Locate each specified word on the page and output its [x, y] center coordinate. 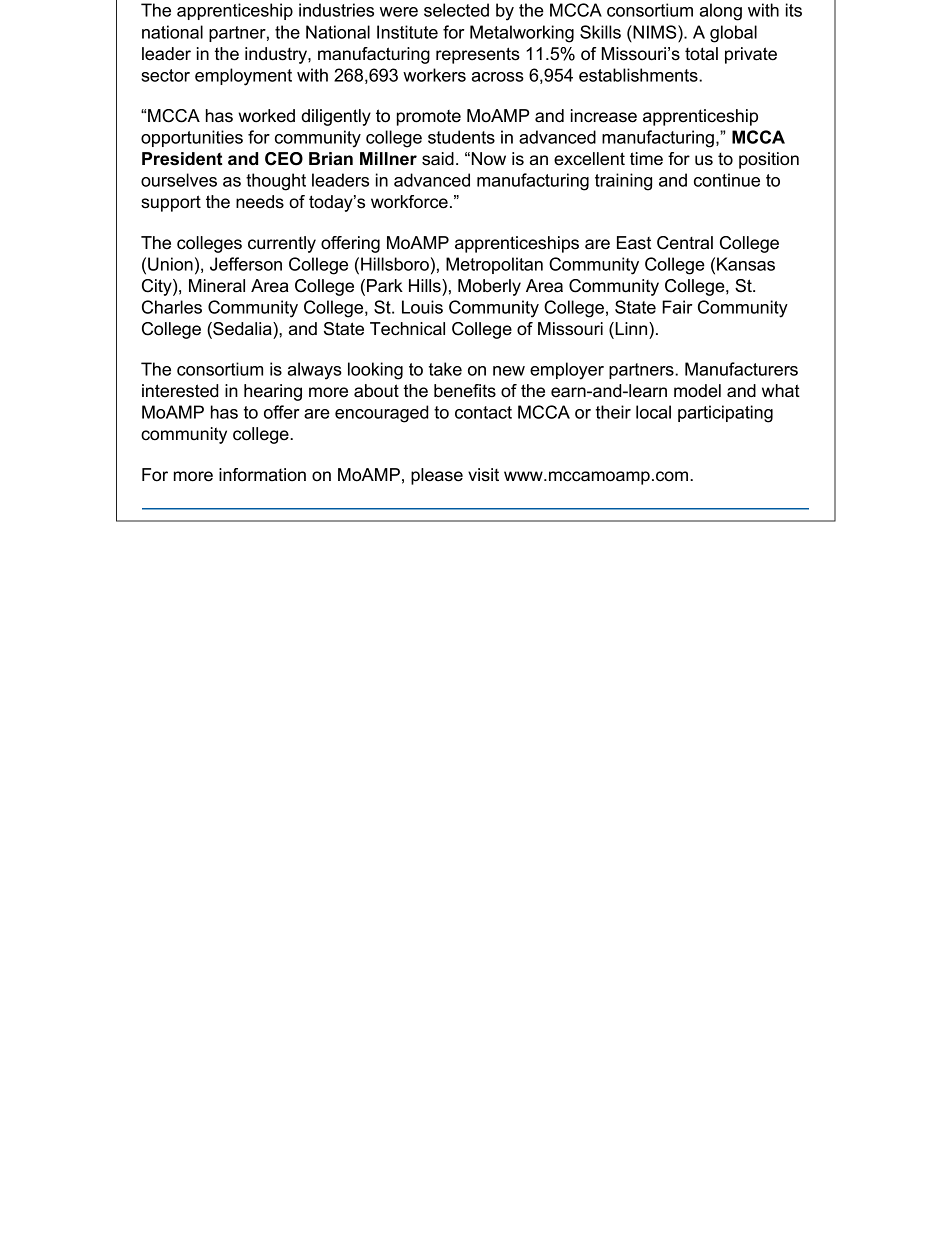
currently [282, 244]
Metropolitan [494, 265]
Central [685, 243]
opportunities [192, 138]
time [646, 159]
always [315, 371]
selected [456, 10]
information [262, 475]
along [721, 12]
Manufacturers [741, 369]
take [445, 369]
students [461, 137]
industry [277, 55]
